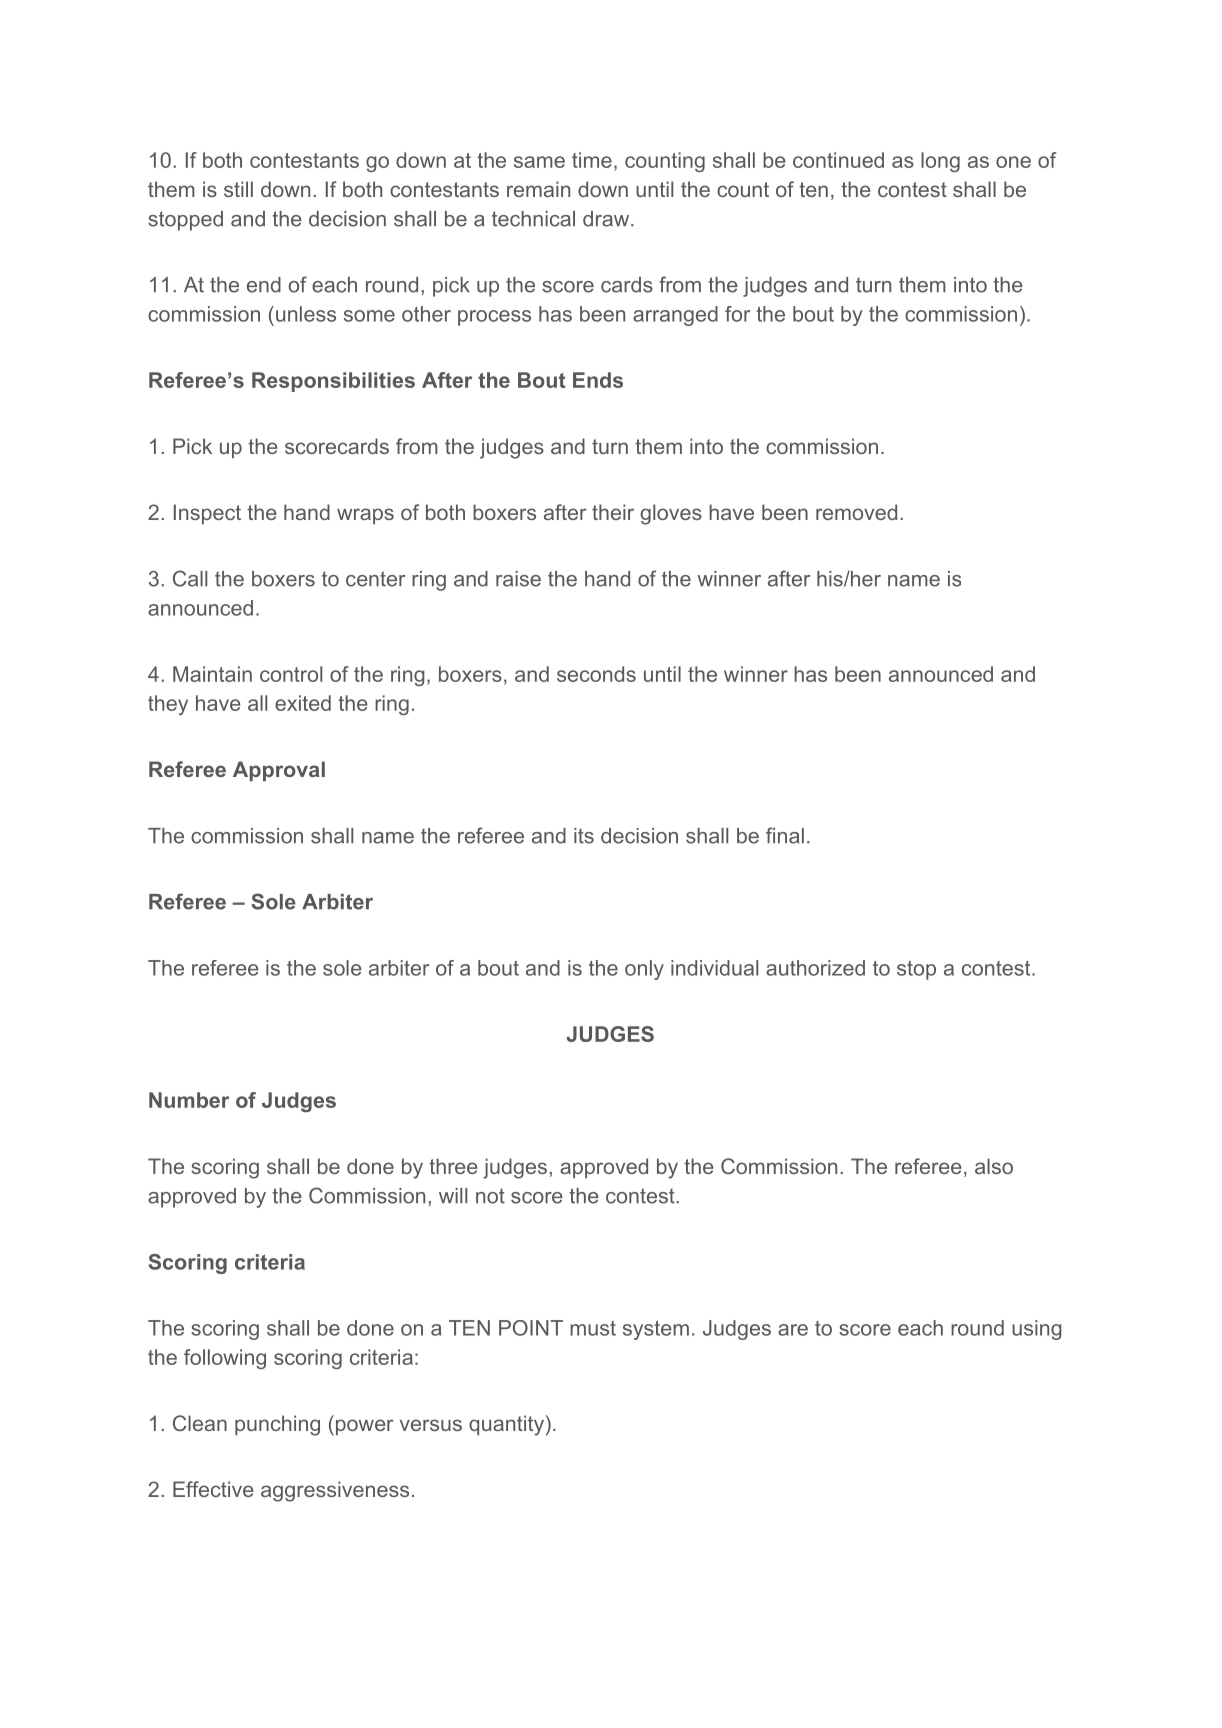 This page has height=1728, width=1222. I want to click on draw, so click(606, 219).
